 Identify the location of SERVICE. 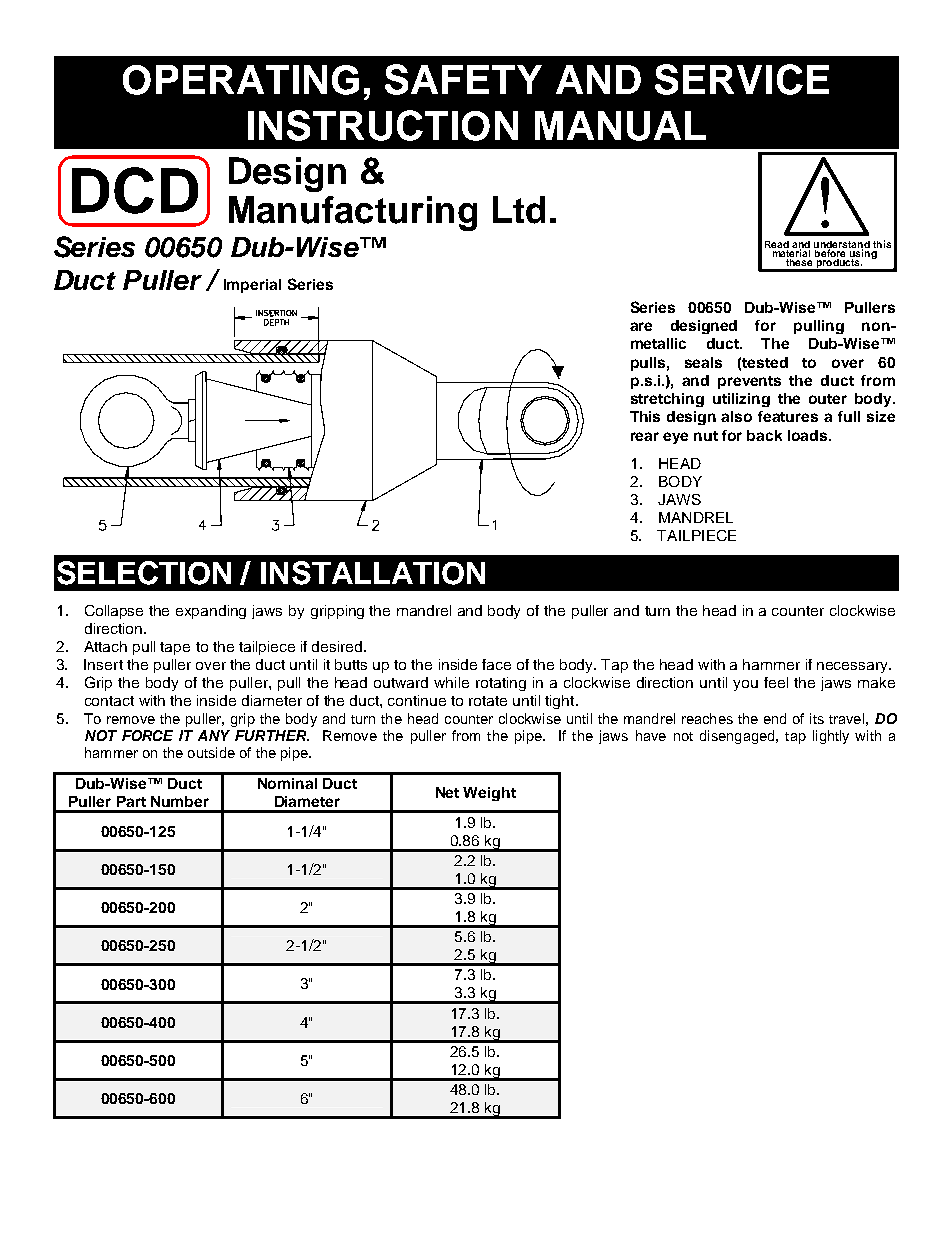
(742, 79).
